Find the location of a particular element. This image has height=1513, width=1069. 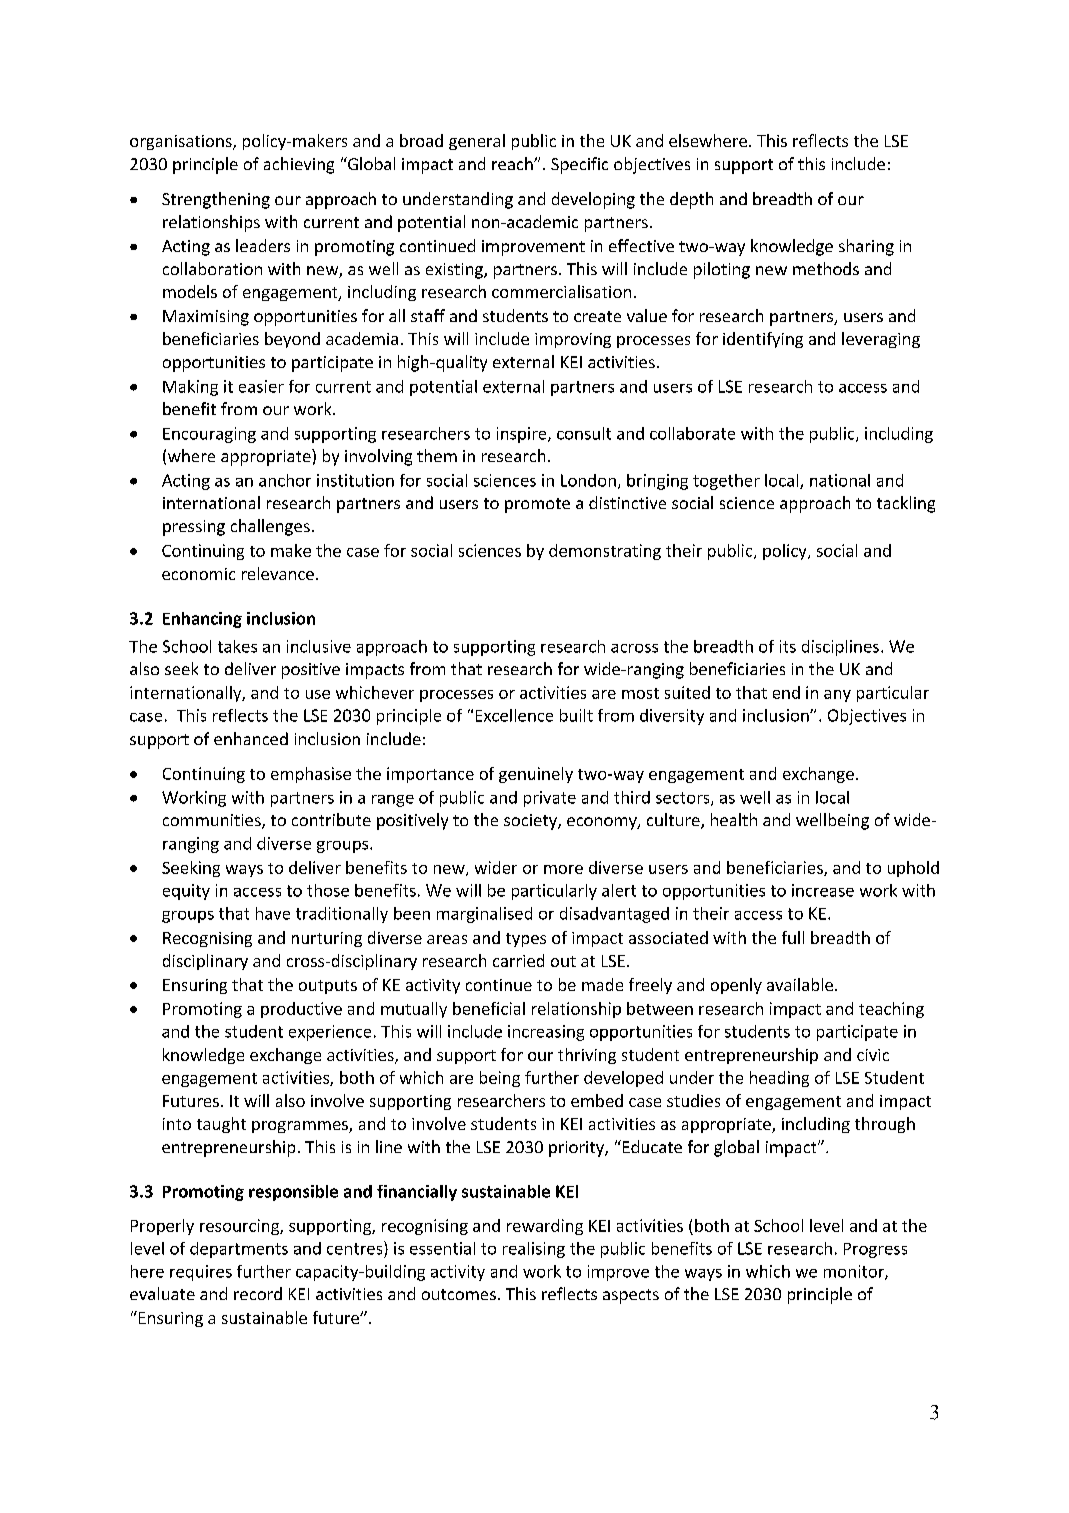

tackling is located at coordinates (906, 504).
